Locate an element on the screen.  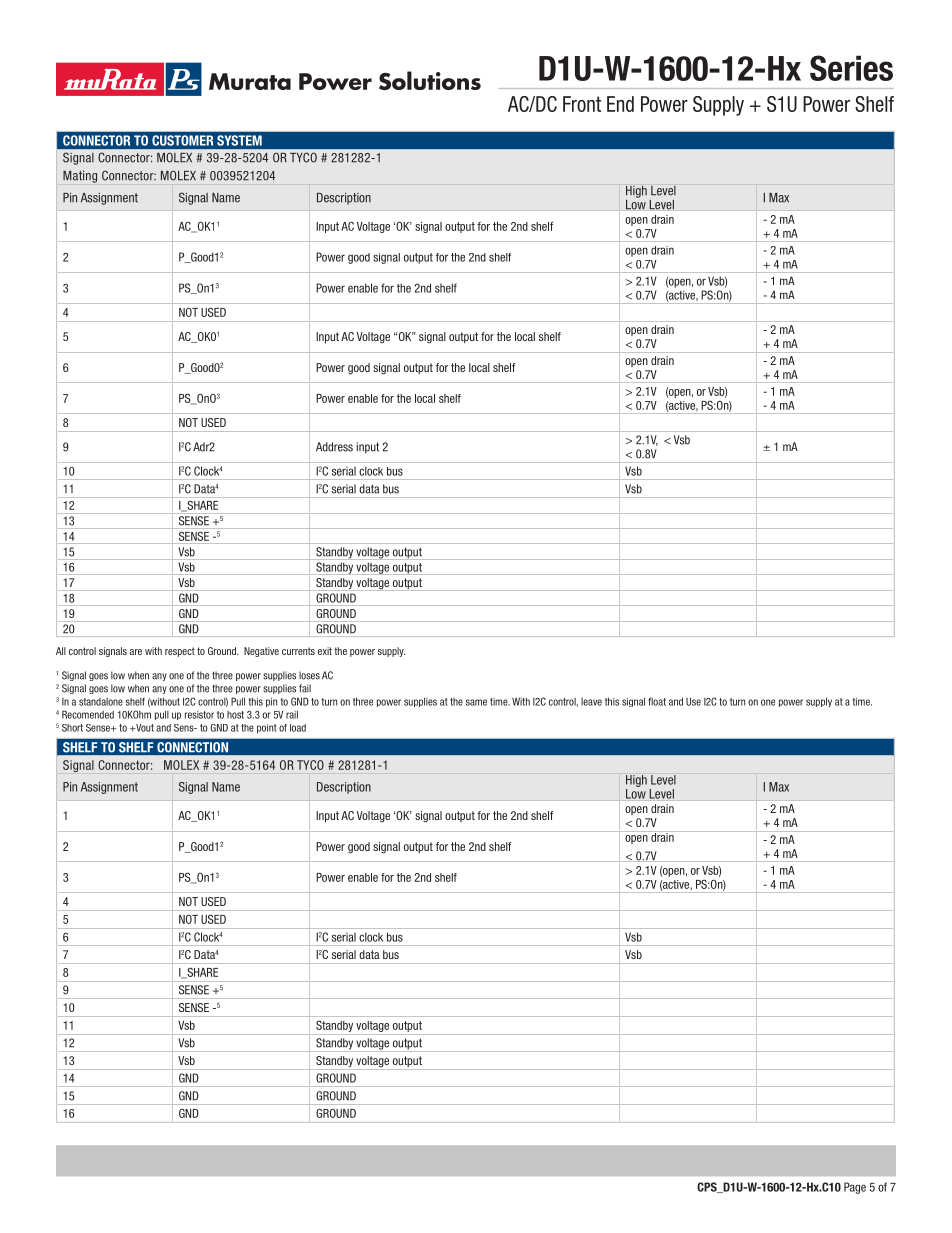
Mating is located at coordinates (80, 177).
